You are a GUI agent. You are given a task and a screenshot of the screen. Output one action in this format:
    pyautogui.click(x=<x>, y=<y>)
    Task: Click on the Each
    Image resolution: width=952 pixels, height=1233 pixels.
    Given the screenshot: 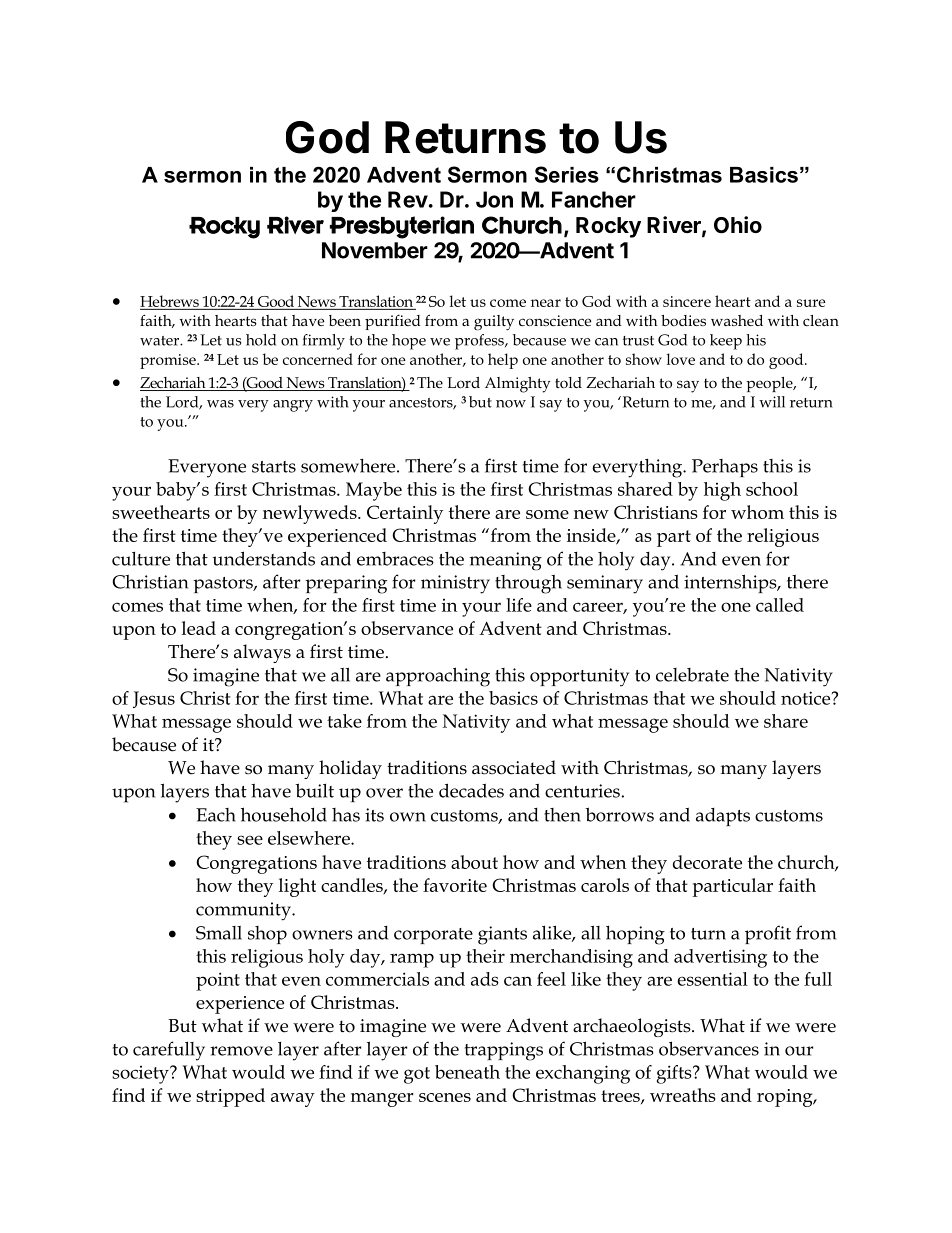 What is the action you would take?
    pyautogui.click(x=216, y=815)
